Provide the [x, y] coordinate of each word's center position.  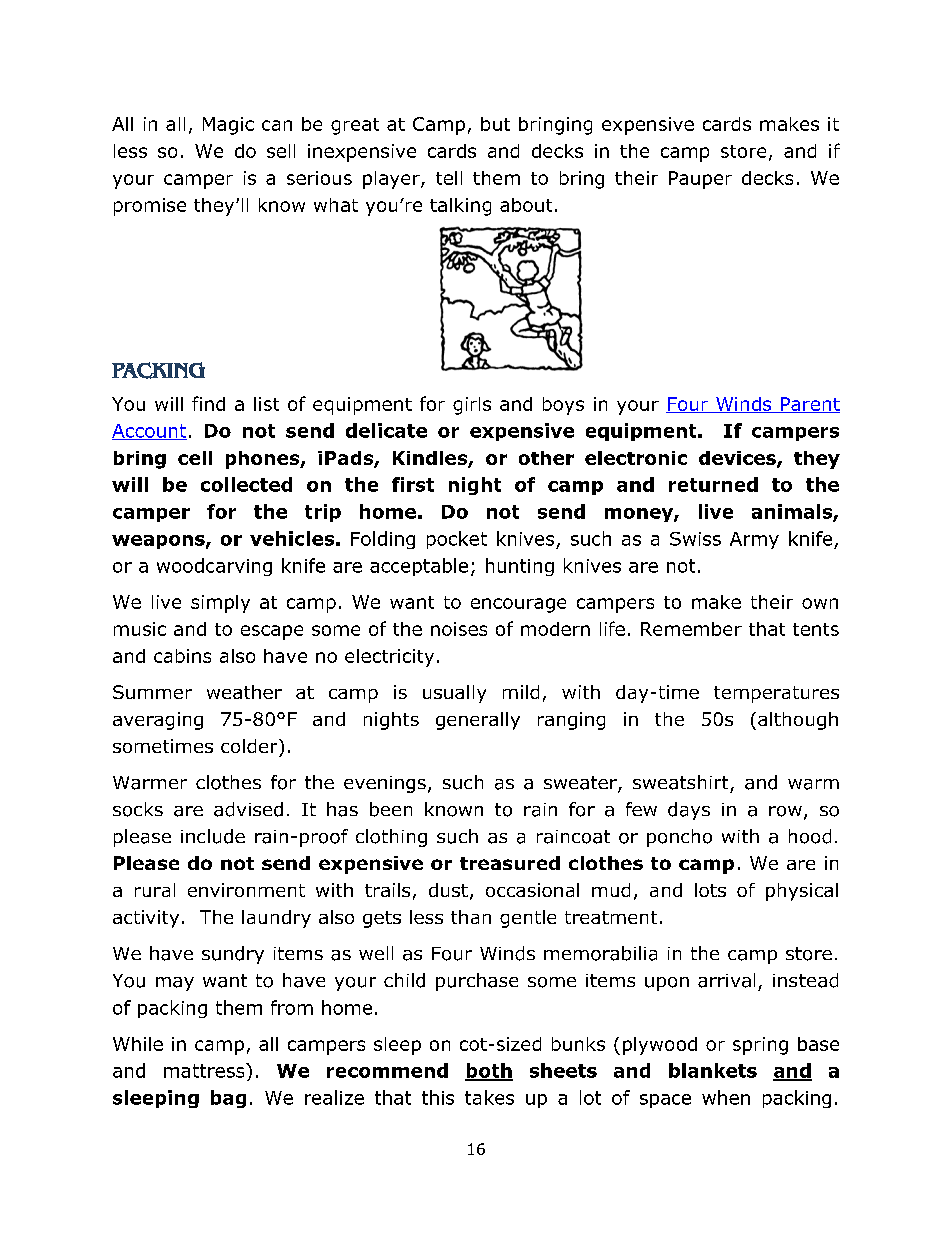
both [489, 1071]
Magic [228, 126]
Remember [691, 629]
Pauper [700, 180]
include [213, 836]
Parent [809, 405]
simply [220, 604]
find [208, 403]
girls [472, 406]
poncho [679, 838]
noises [459, 629]
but [495, 124]
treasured [510, 863]
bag [228, 1099]
